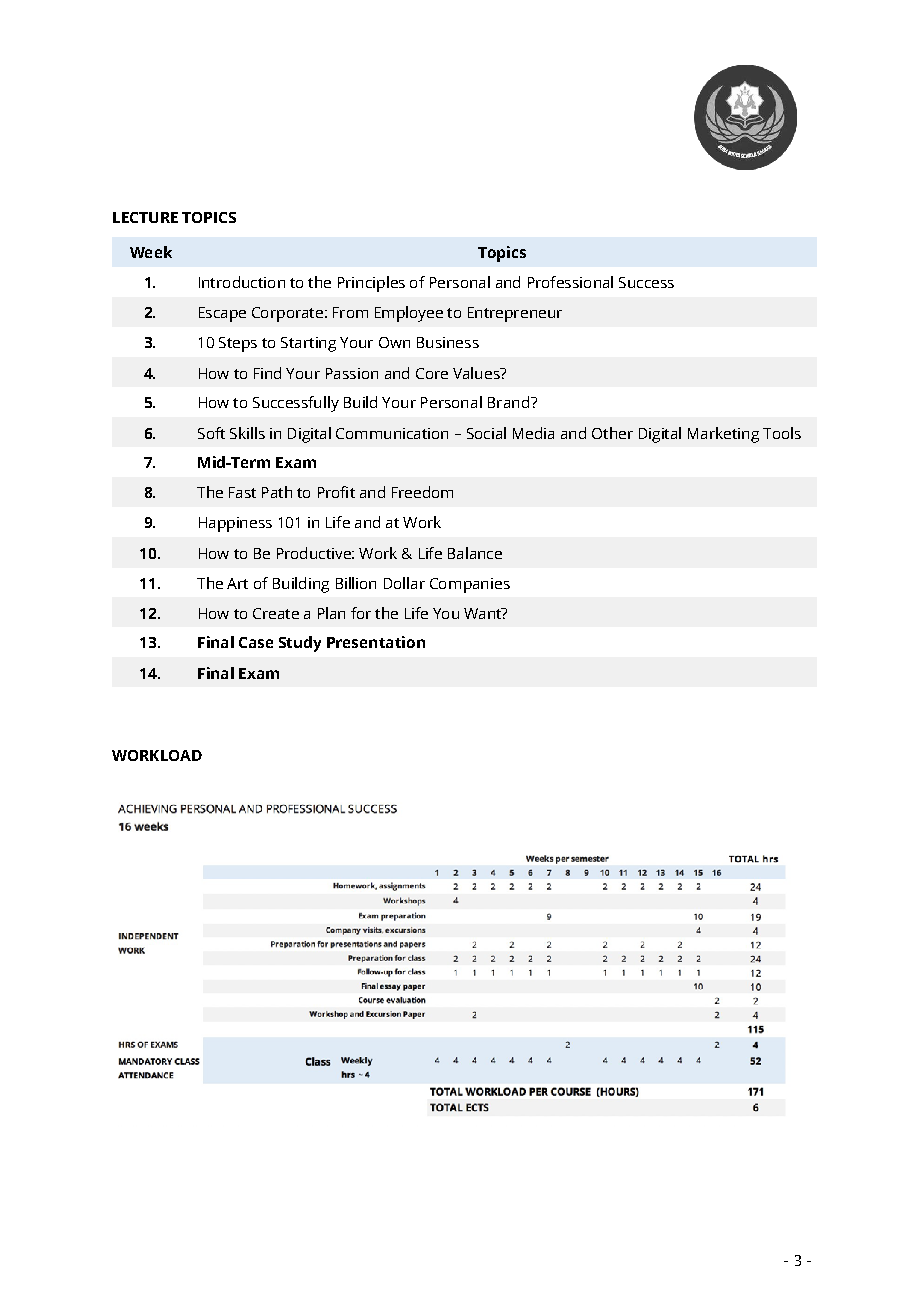 The image size is (924, 1309). Describe the element at coordinates (376, 642) in the image. I see `Presentation` at that location.
